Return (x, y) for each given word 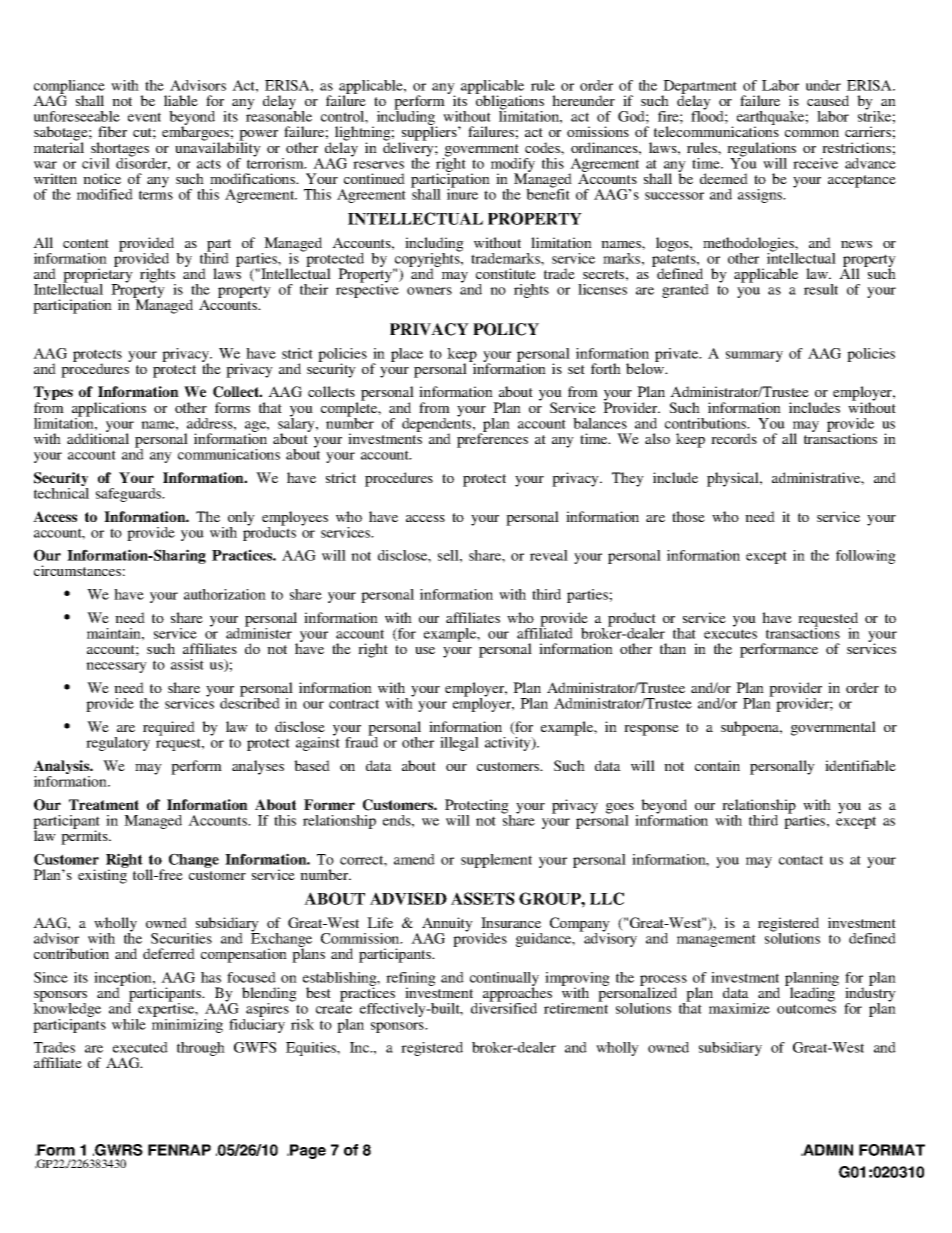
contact (801, 860)
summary (754, 356)
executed (140, 1047)
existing (103, 875)
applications (109, 410)
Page (307, 1151)
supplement (496, 861)
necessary (116, 667)
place (407, 355)
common (812, 133)
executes (730, 634)
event (144, 117)
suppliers (429, 133)
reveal (549, 555)
